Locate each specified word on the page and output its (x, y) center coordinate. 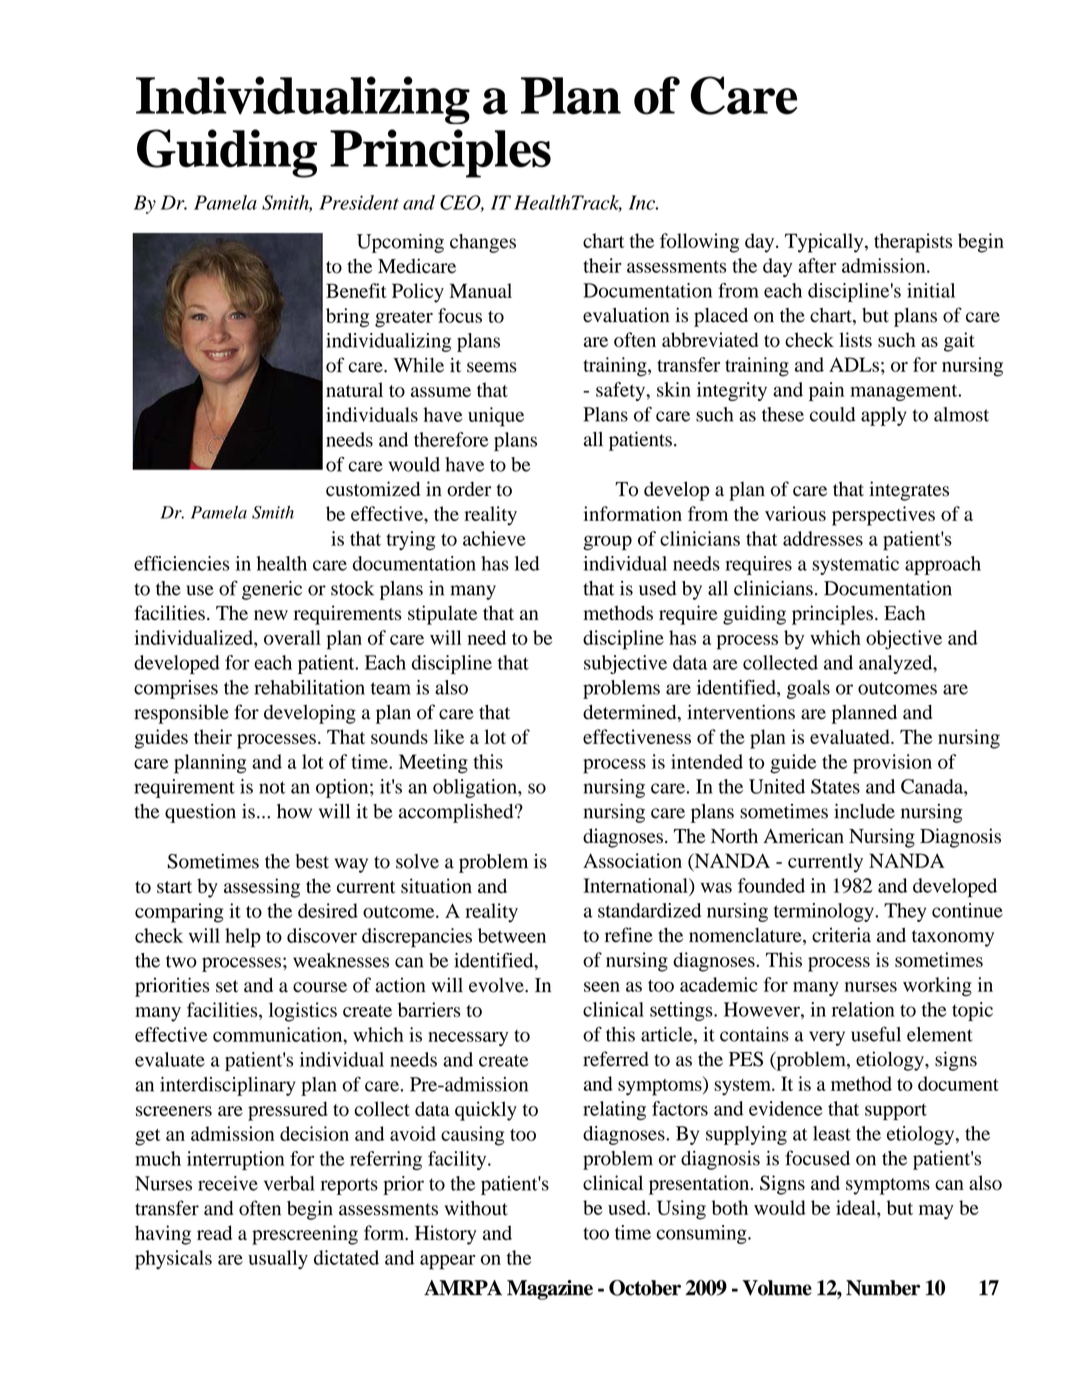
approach (943, 565)
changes (483, 243)
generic (272, 590)
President (359, 202)
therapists (913, 243)
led (527, 563)
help (243, 938)
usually (278, 1259)
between (512, 935)
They (905, 912)
